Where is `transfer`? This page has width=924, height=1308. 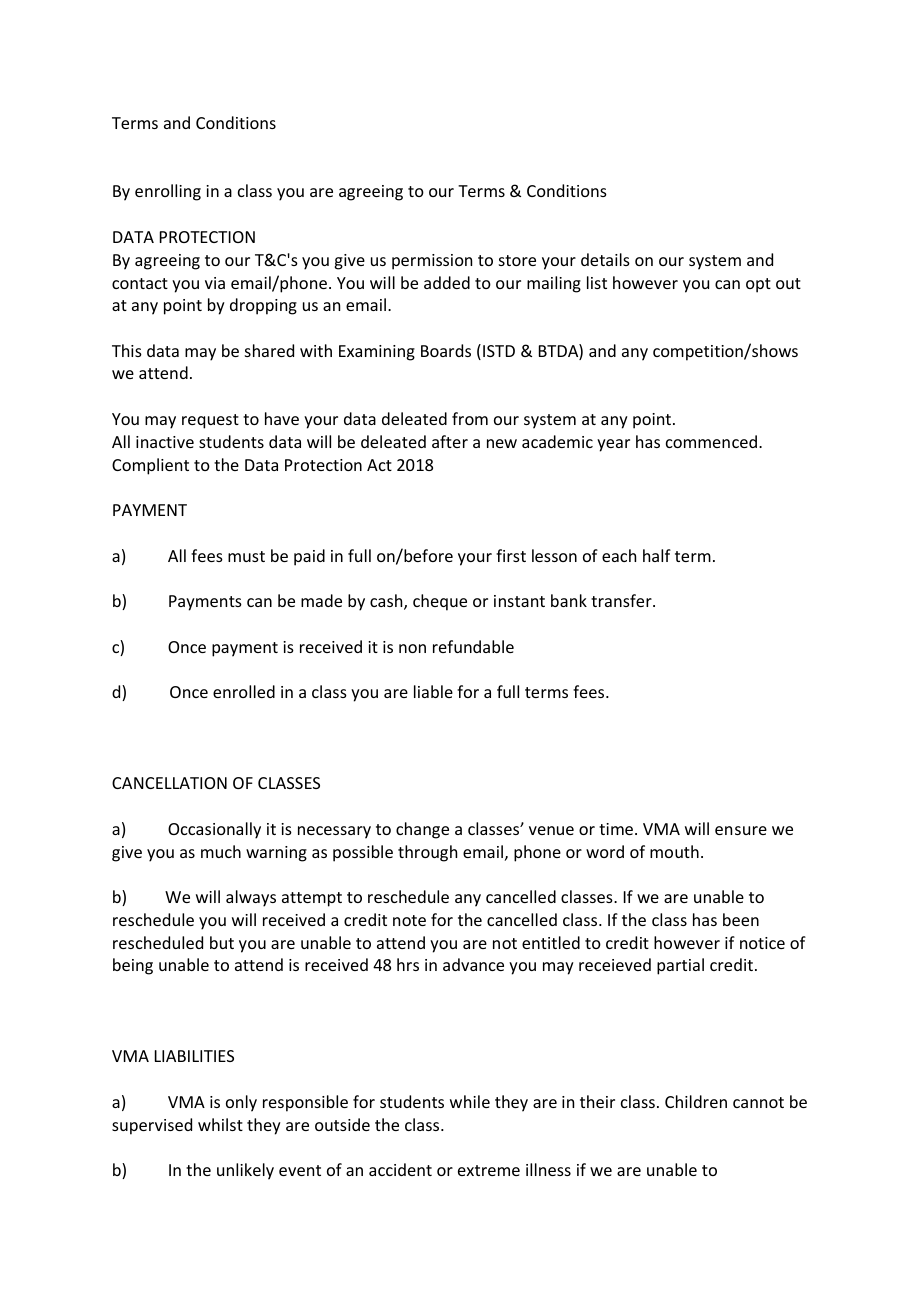 transfer is located at coordinates (622, 600).
